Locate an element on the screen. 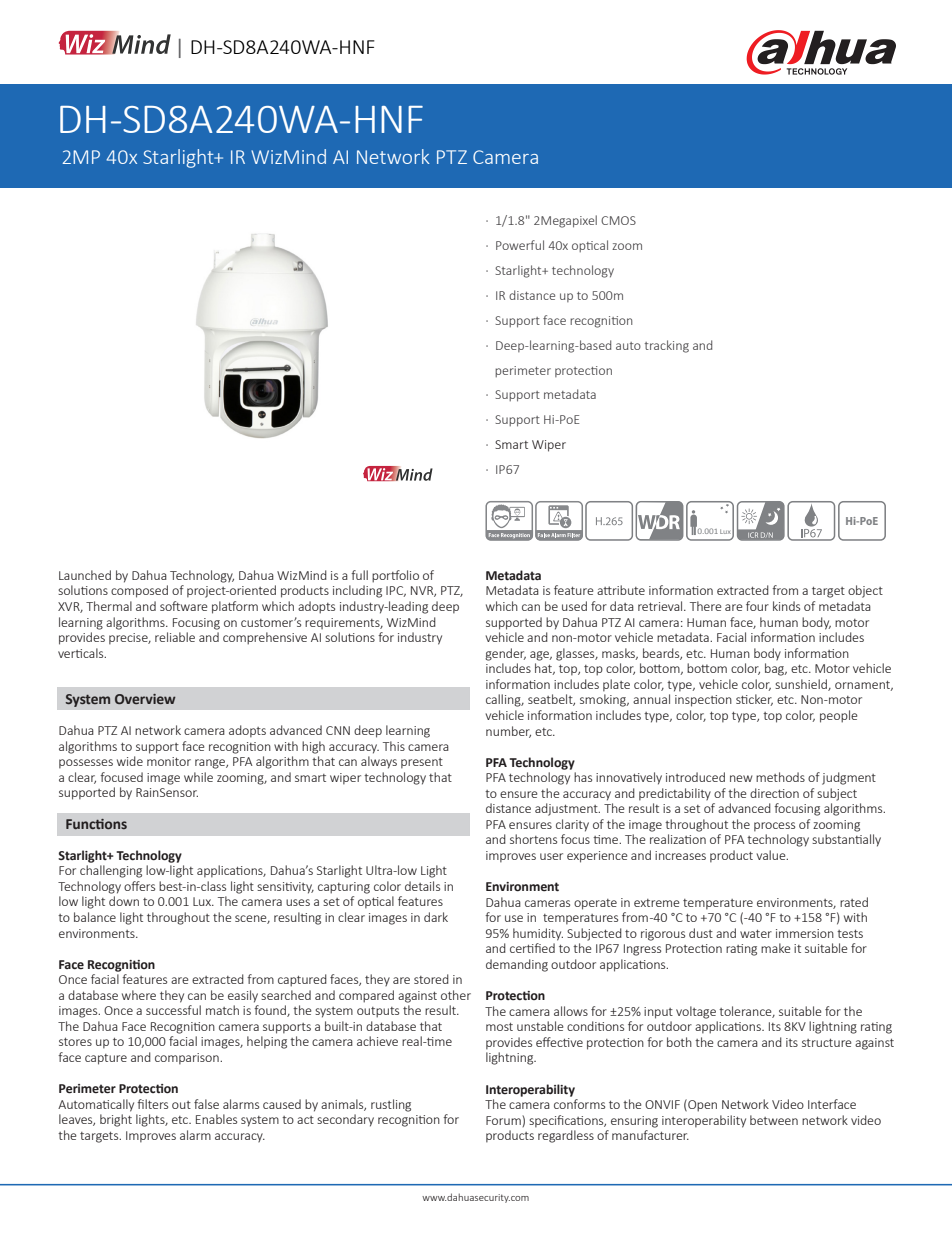  Forum is located at coordinates (504, 1121).
